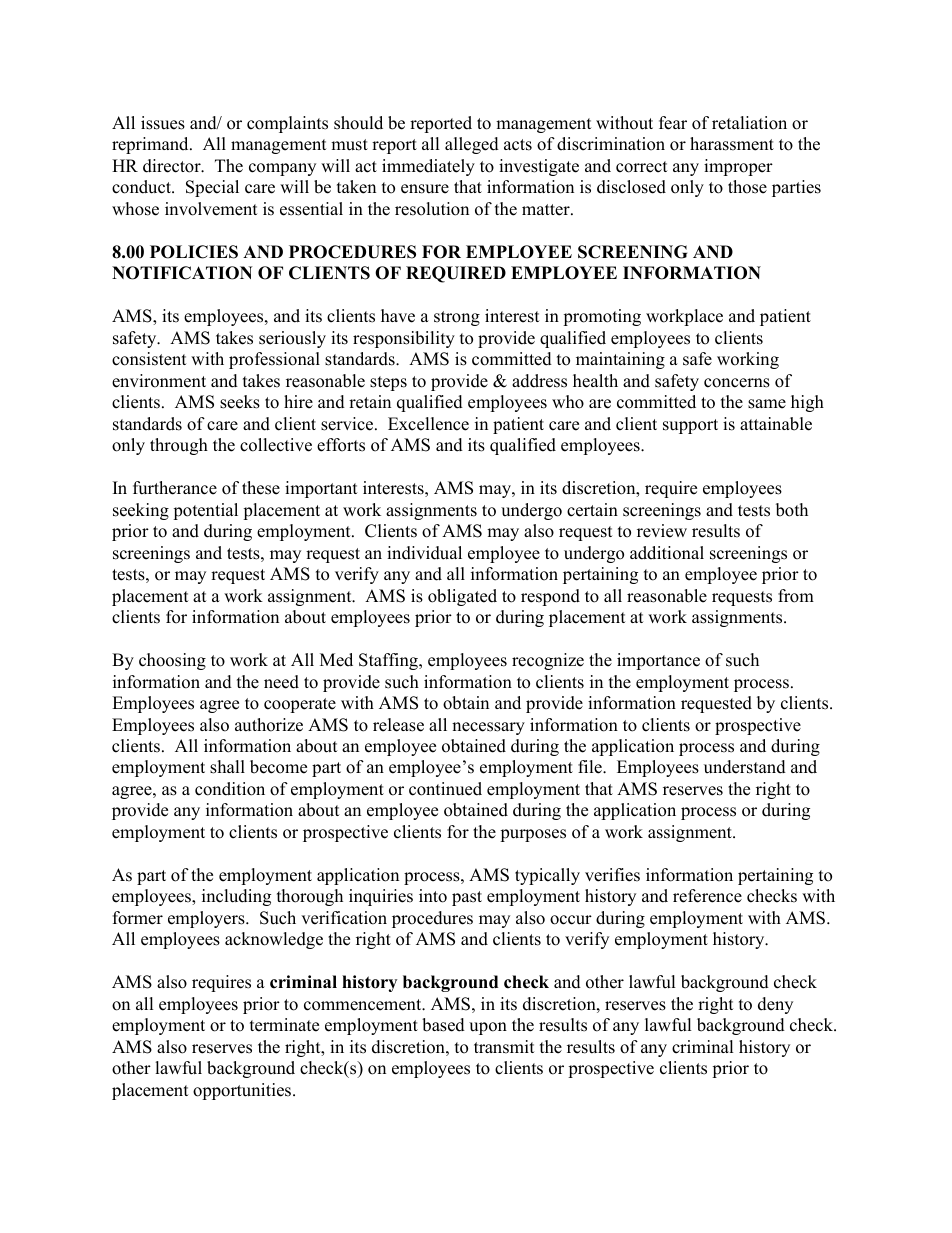  Describe the element at coordinates (472, 145) in the image. I see `alleged` at that location.
